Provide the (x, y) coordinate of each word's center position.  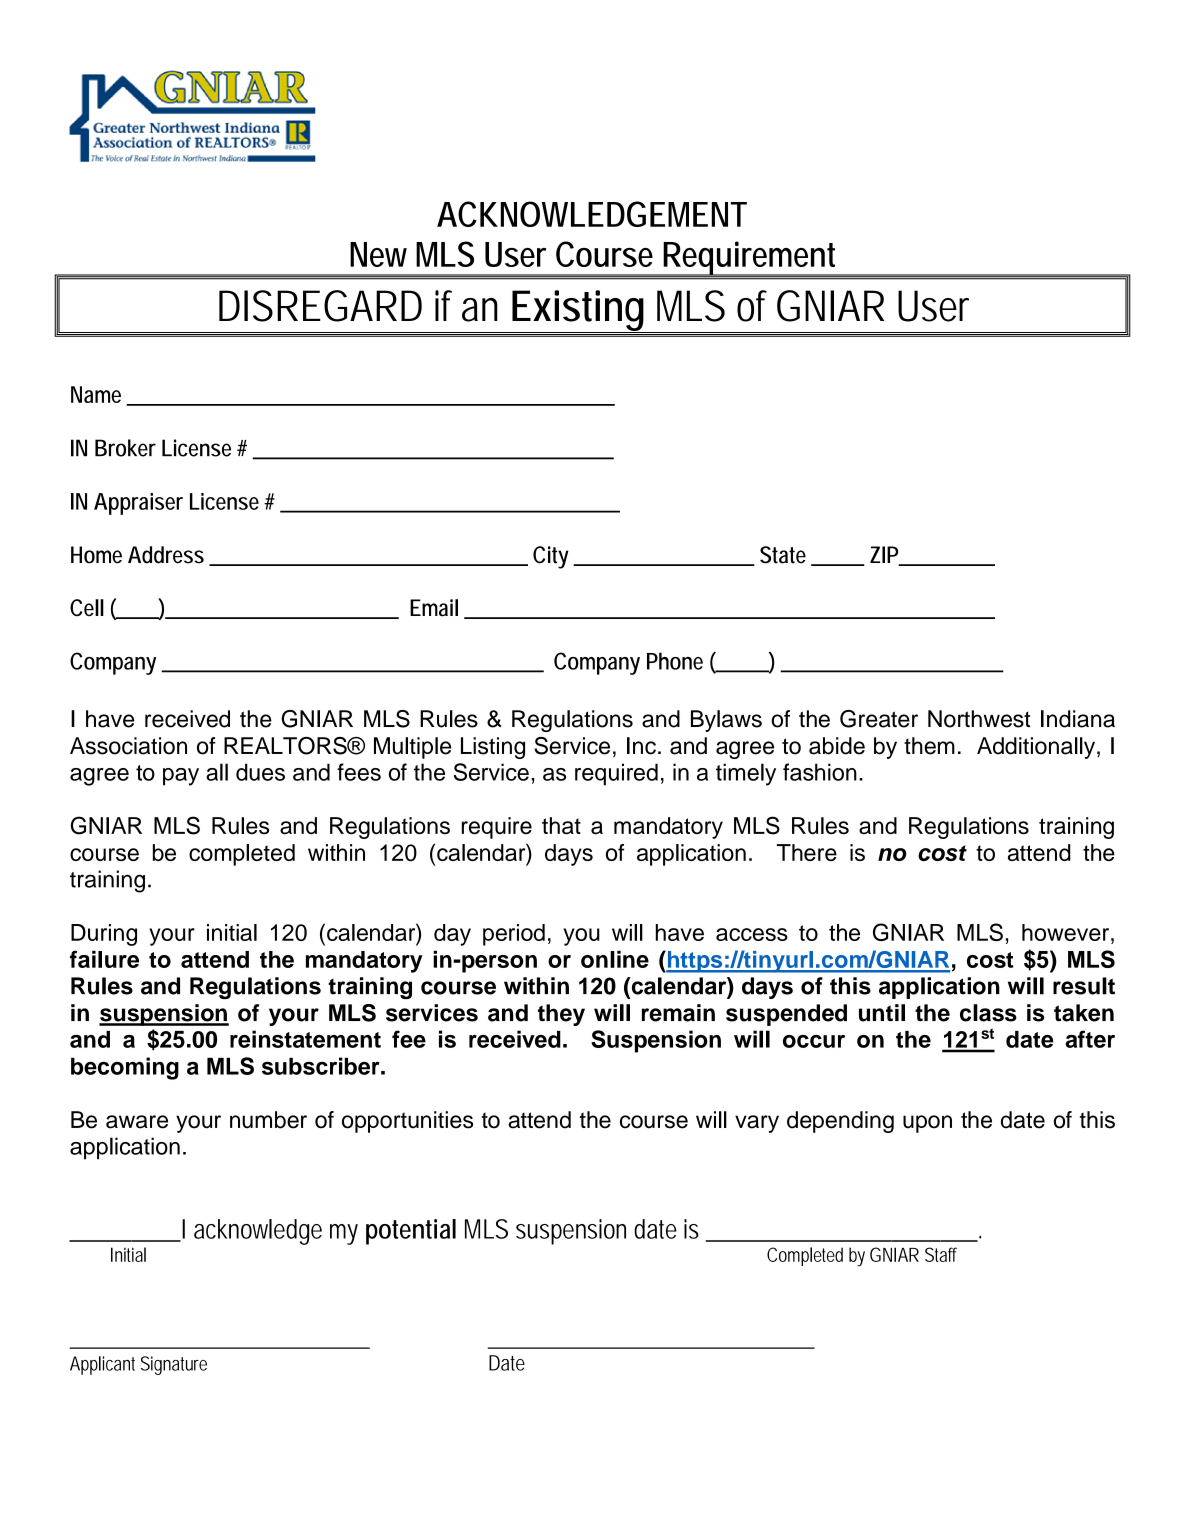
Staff (941, 1254)
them (929, 746)
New (378, 254)
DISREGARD (320, 306)
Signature (174, 1365)
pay (181, 777)
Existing (580, 311)
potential (411, 1232)
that (561, 826)
